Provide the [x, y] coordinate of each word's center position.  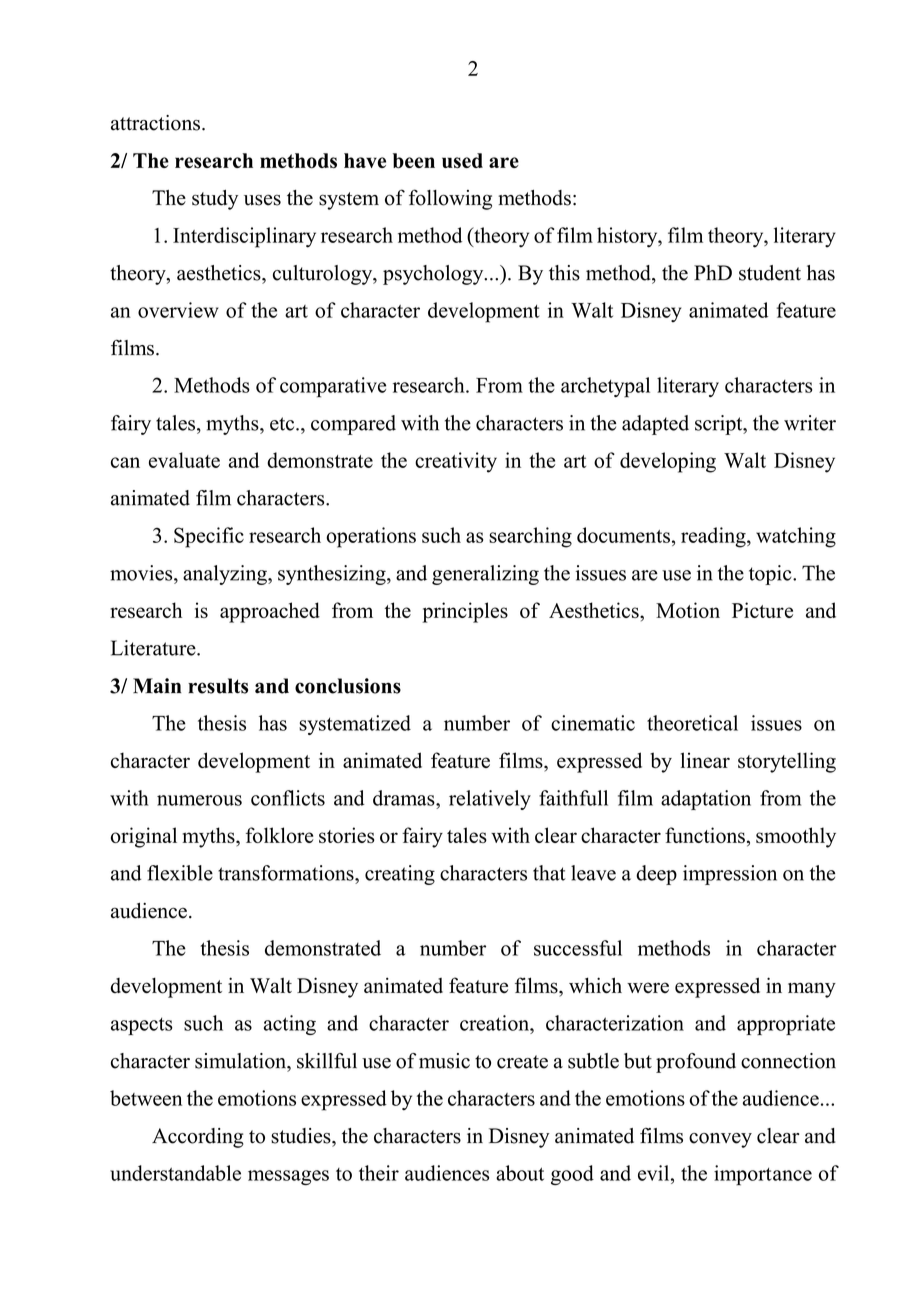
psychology [434, 275]
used [462, 160]
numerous [199, 800]
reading [714, 537]
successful [578, 948]
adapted [655, 425]
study [215, 200]
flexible [180, 873]
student [770, 273]
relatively [490, 800]
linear [705, 760]
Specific [209, 537]
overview [178, 310]
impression [730, 875]
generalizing [485, 575]
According [198, 1138]
